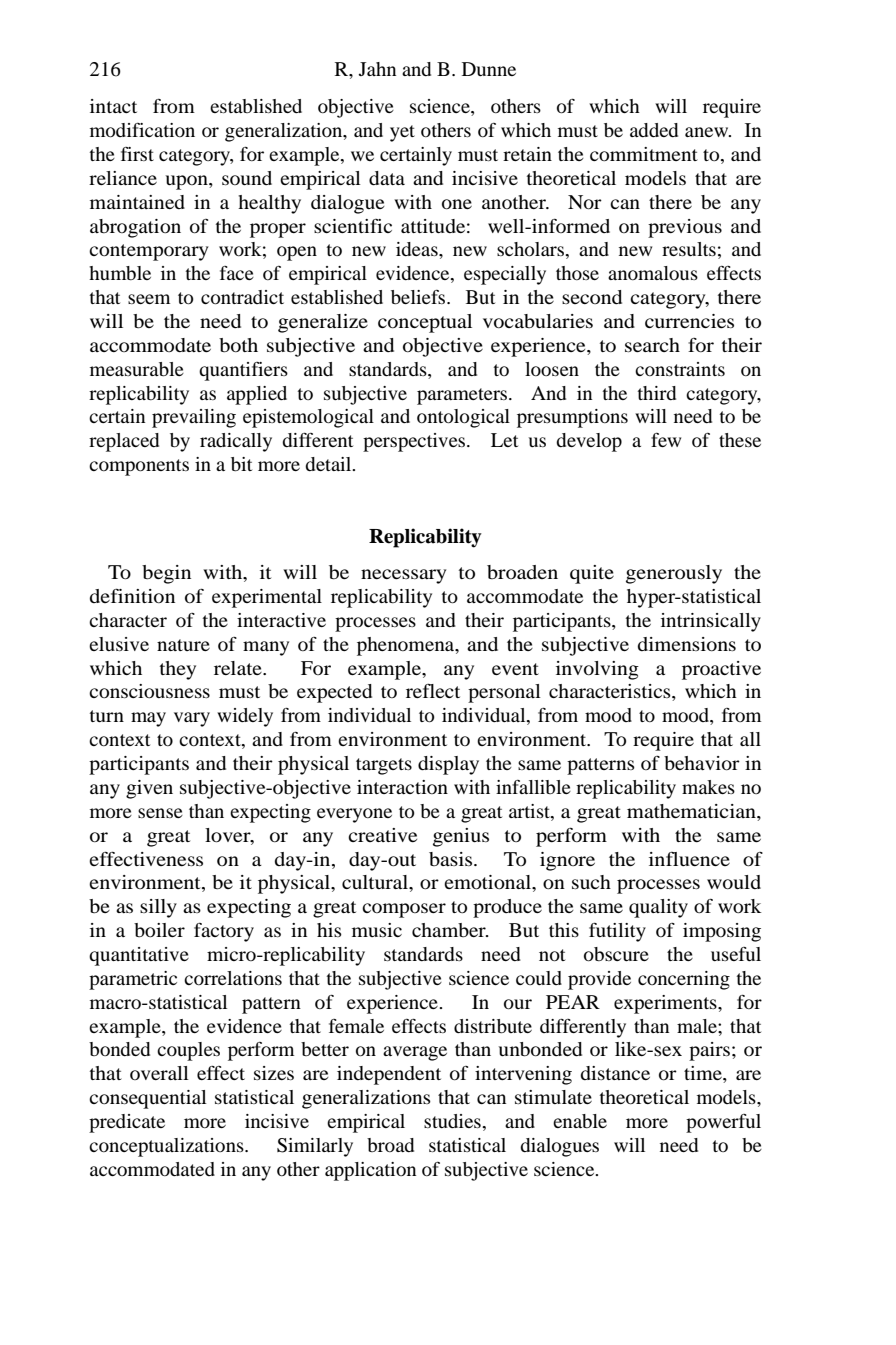  I want to click on nature, so click(183, 645).
